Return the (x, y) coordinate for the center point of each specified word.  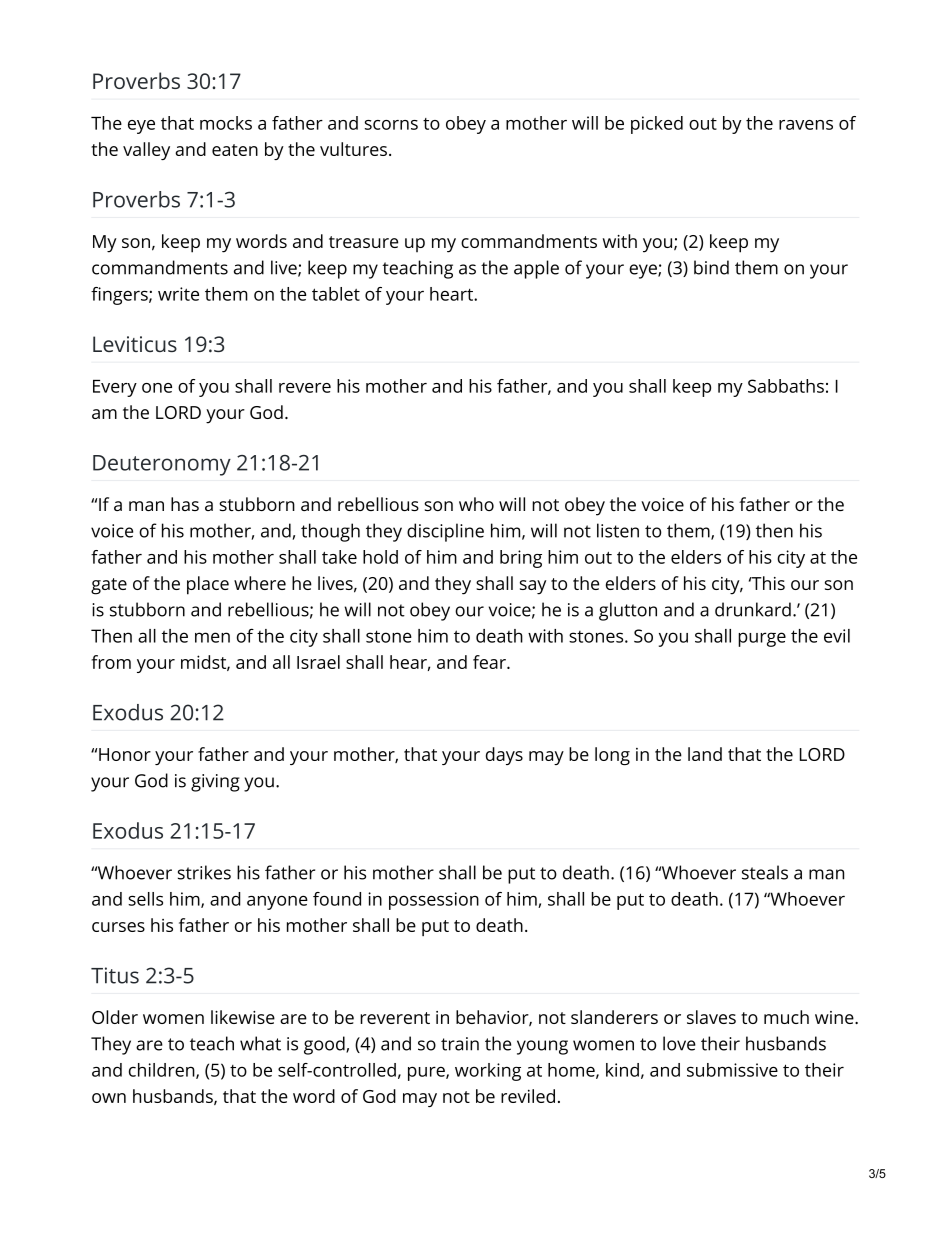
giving (215, 783)
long (612, 756)
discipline (445, 532)
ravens (806, 125)
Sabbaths (786, 386)
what (260, 1043)
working (488, 1072)
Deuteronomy (162, 465)
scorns (391, 125)
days (504, 756)
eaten (235, 150)
